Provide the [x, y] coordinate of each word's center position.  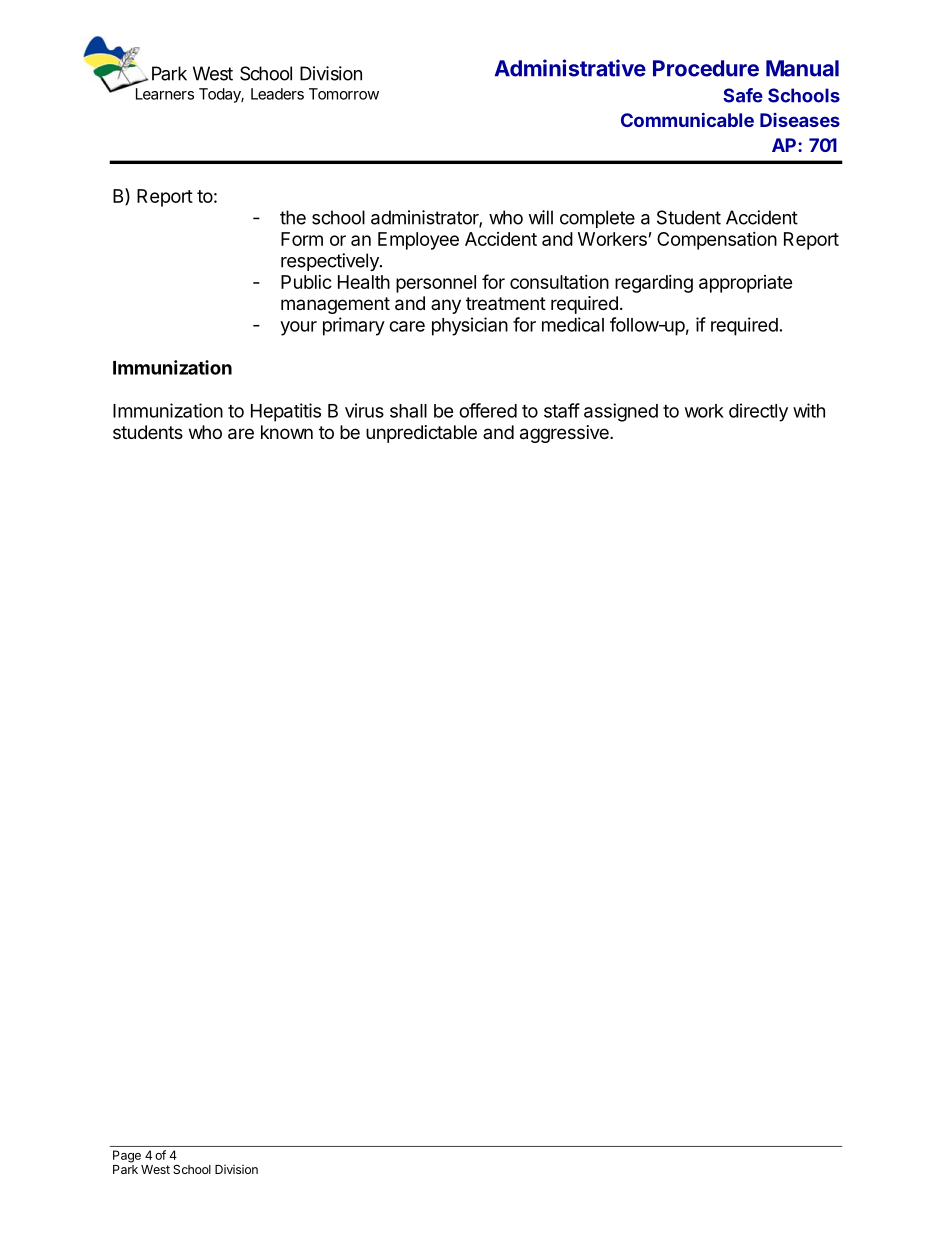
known [287, 432]
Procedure [706, 68]
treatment [506, 303]
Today [220, 95]
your [298, 328]
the [293, 217]
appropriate [746, 284]
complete [597, 219]
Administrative [570, 68]
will [540, 217]
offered [488, 410]
